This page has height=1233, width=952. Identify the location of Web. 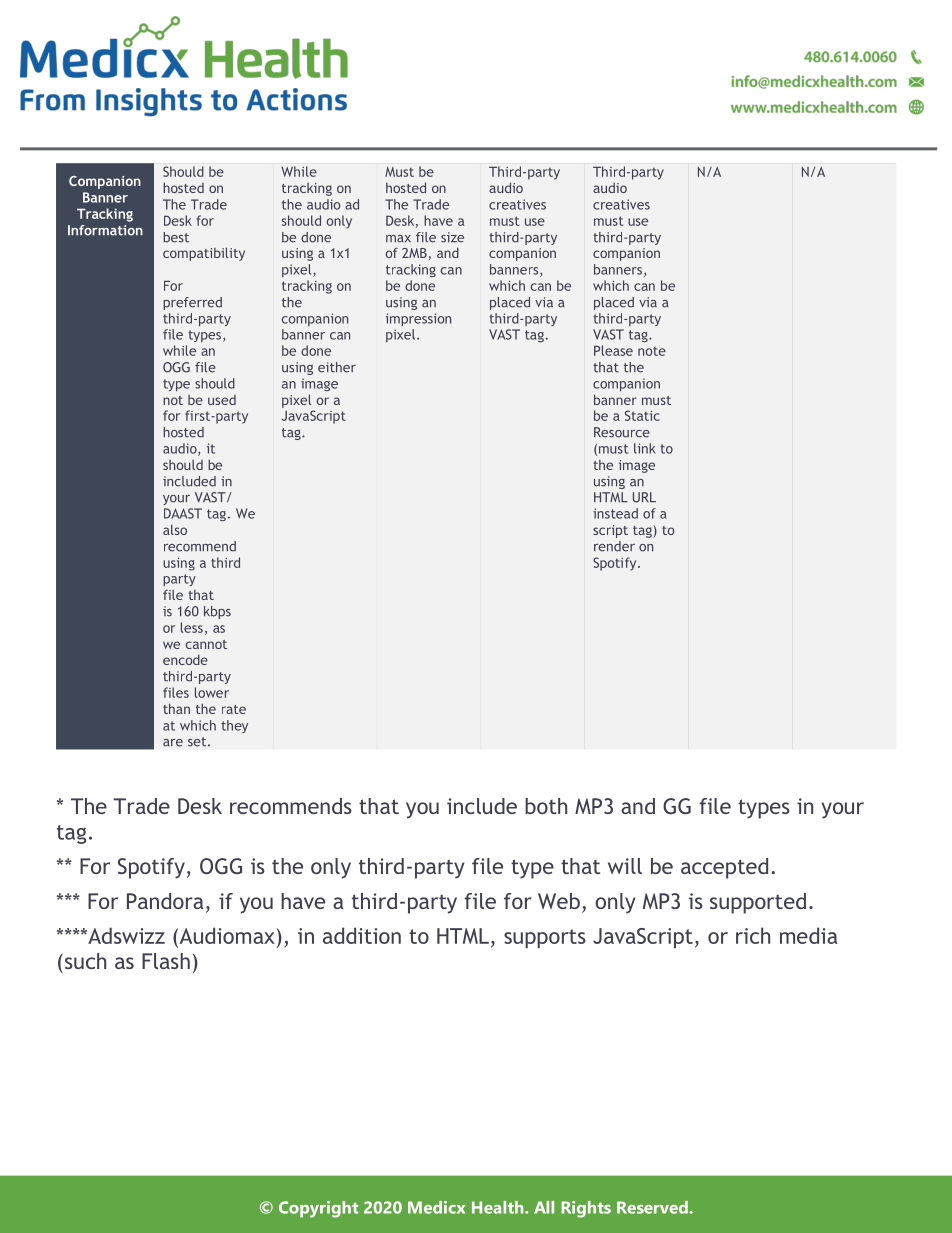
(559, 901).
